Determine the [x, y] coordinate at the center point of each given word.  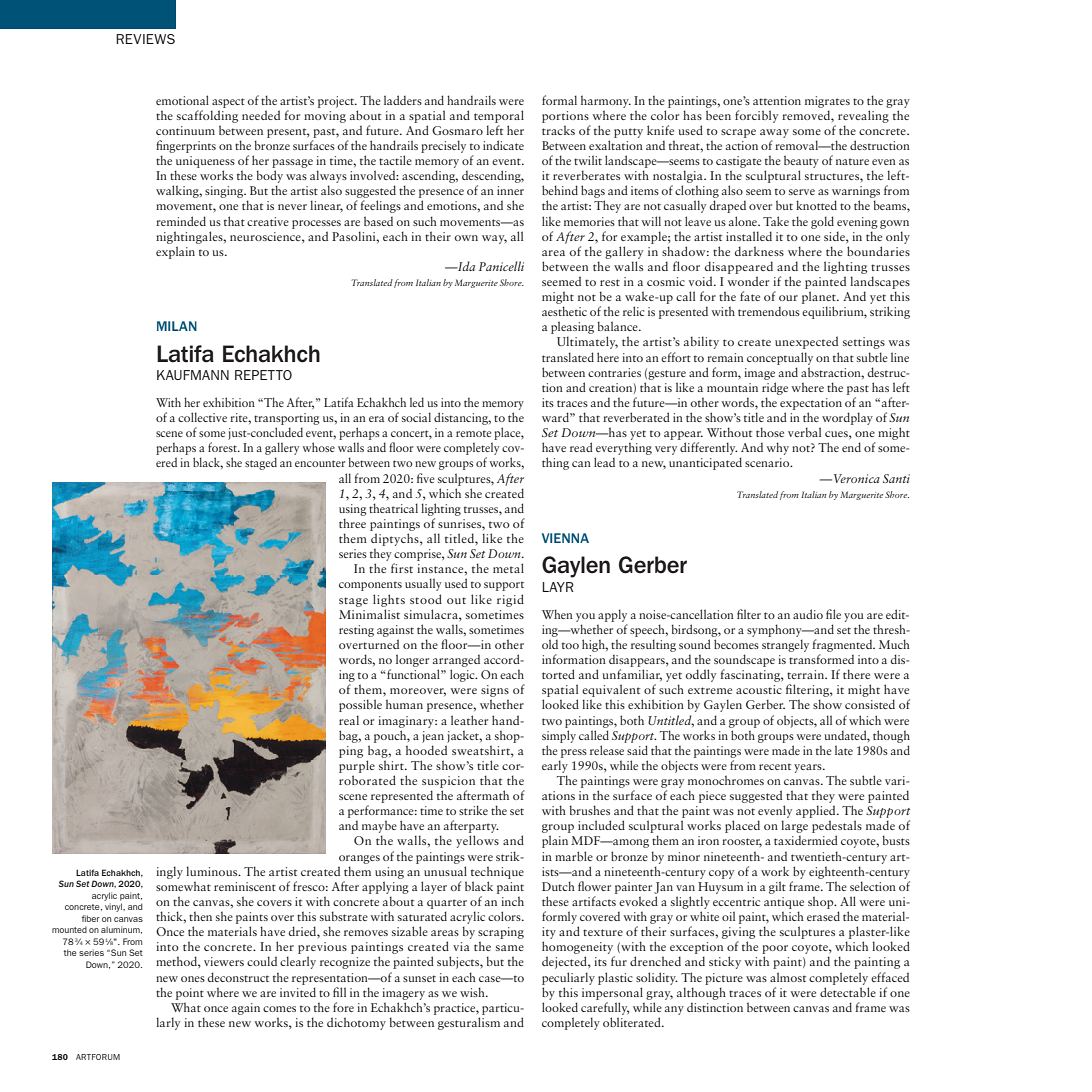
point [190, 994]
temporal [499, 116]
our [788, 298]
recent [775, 766]
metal [508, 568]
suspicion [448, 782]
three [352, 523]
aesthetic [564, 311]
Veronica [855, 478]
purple [357, 766]
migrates [827, 102]
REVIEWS [145, 39]
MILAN [177, 326]
